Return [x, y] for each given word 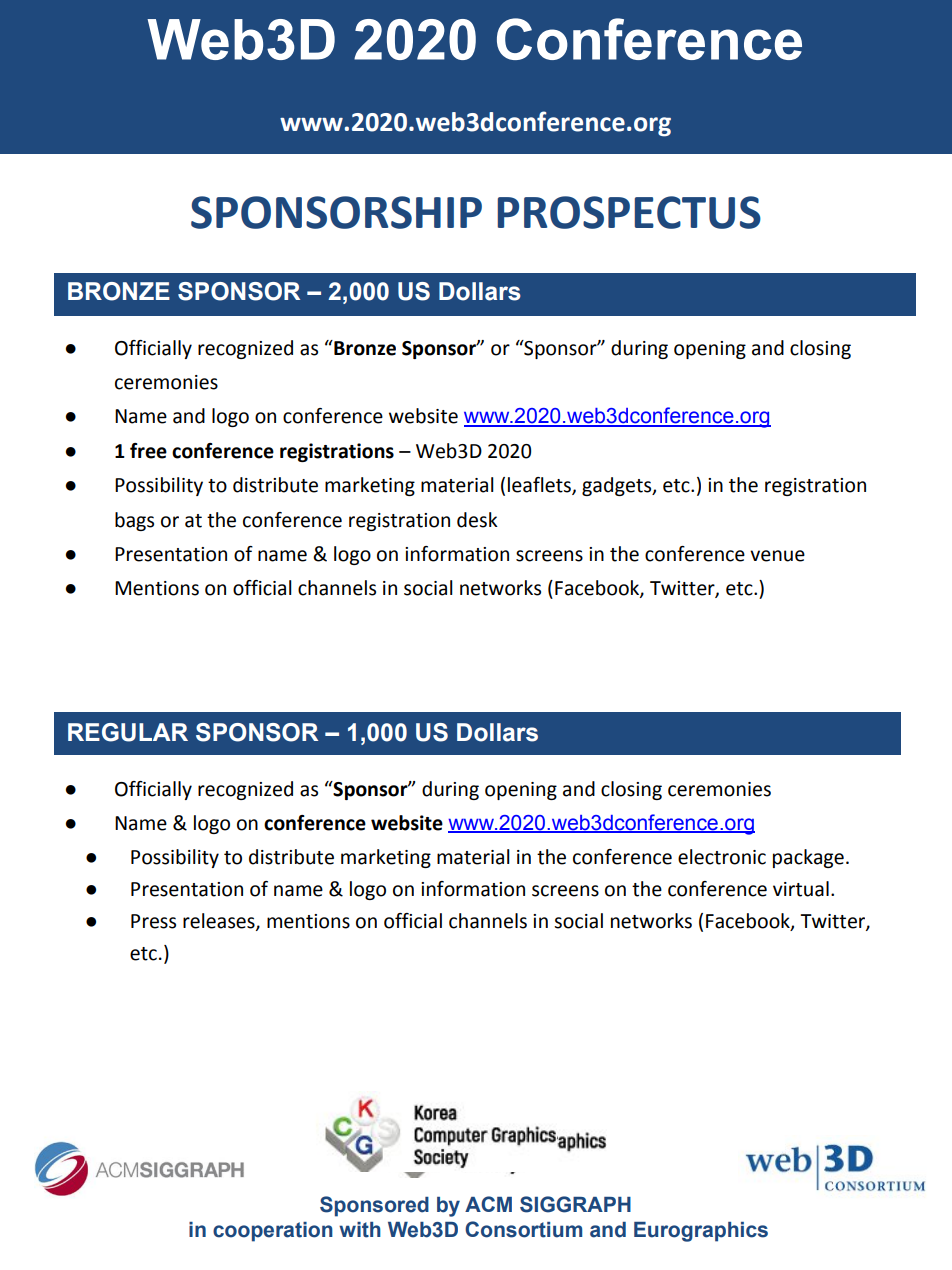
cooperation [273, 1232]
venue [777, 556]
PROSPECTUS [629, 212]
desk [477, 520]
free [148, 451]
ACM [488, 1204]
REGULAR [128, 732]
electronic [722, 857]
